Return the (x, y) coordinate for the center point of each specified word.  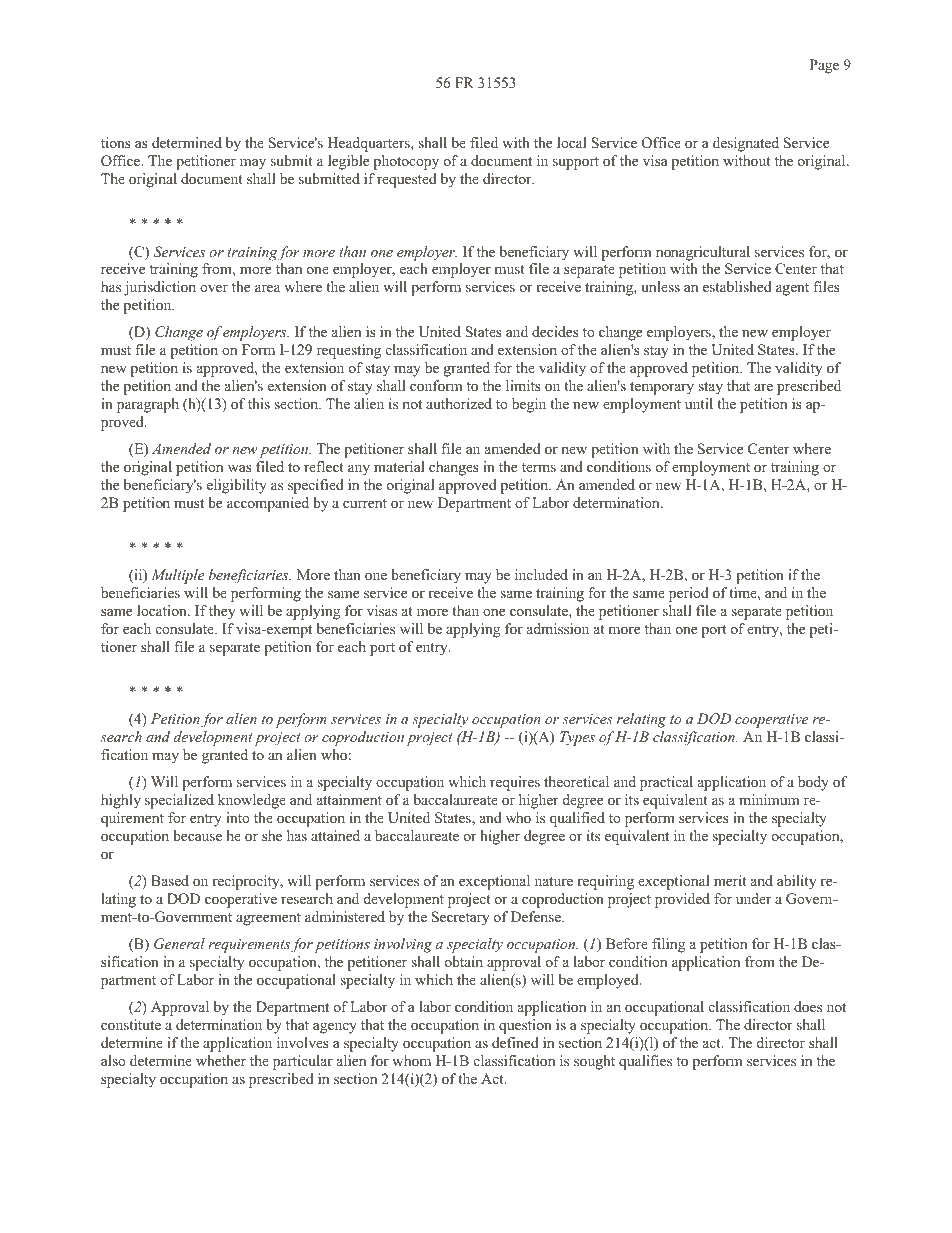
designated (746, 144)
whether (221, 1060)
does (808, 1006)
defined (515, 1042)
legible (348, 162)
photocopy (406, 162)
